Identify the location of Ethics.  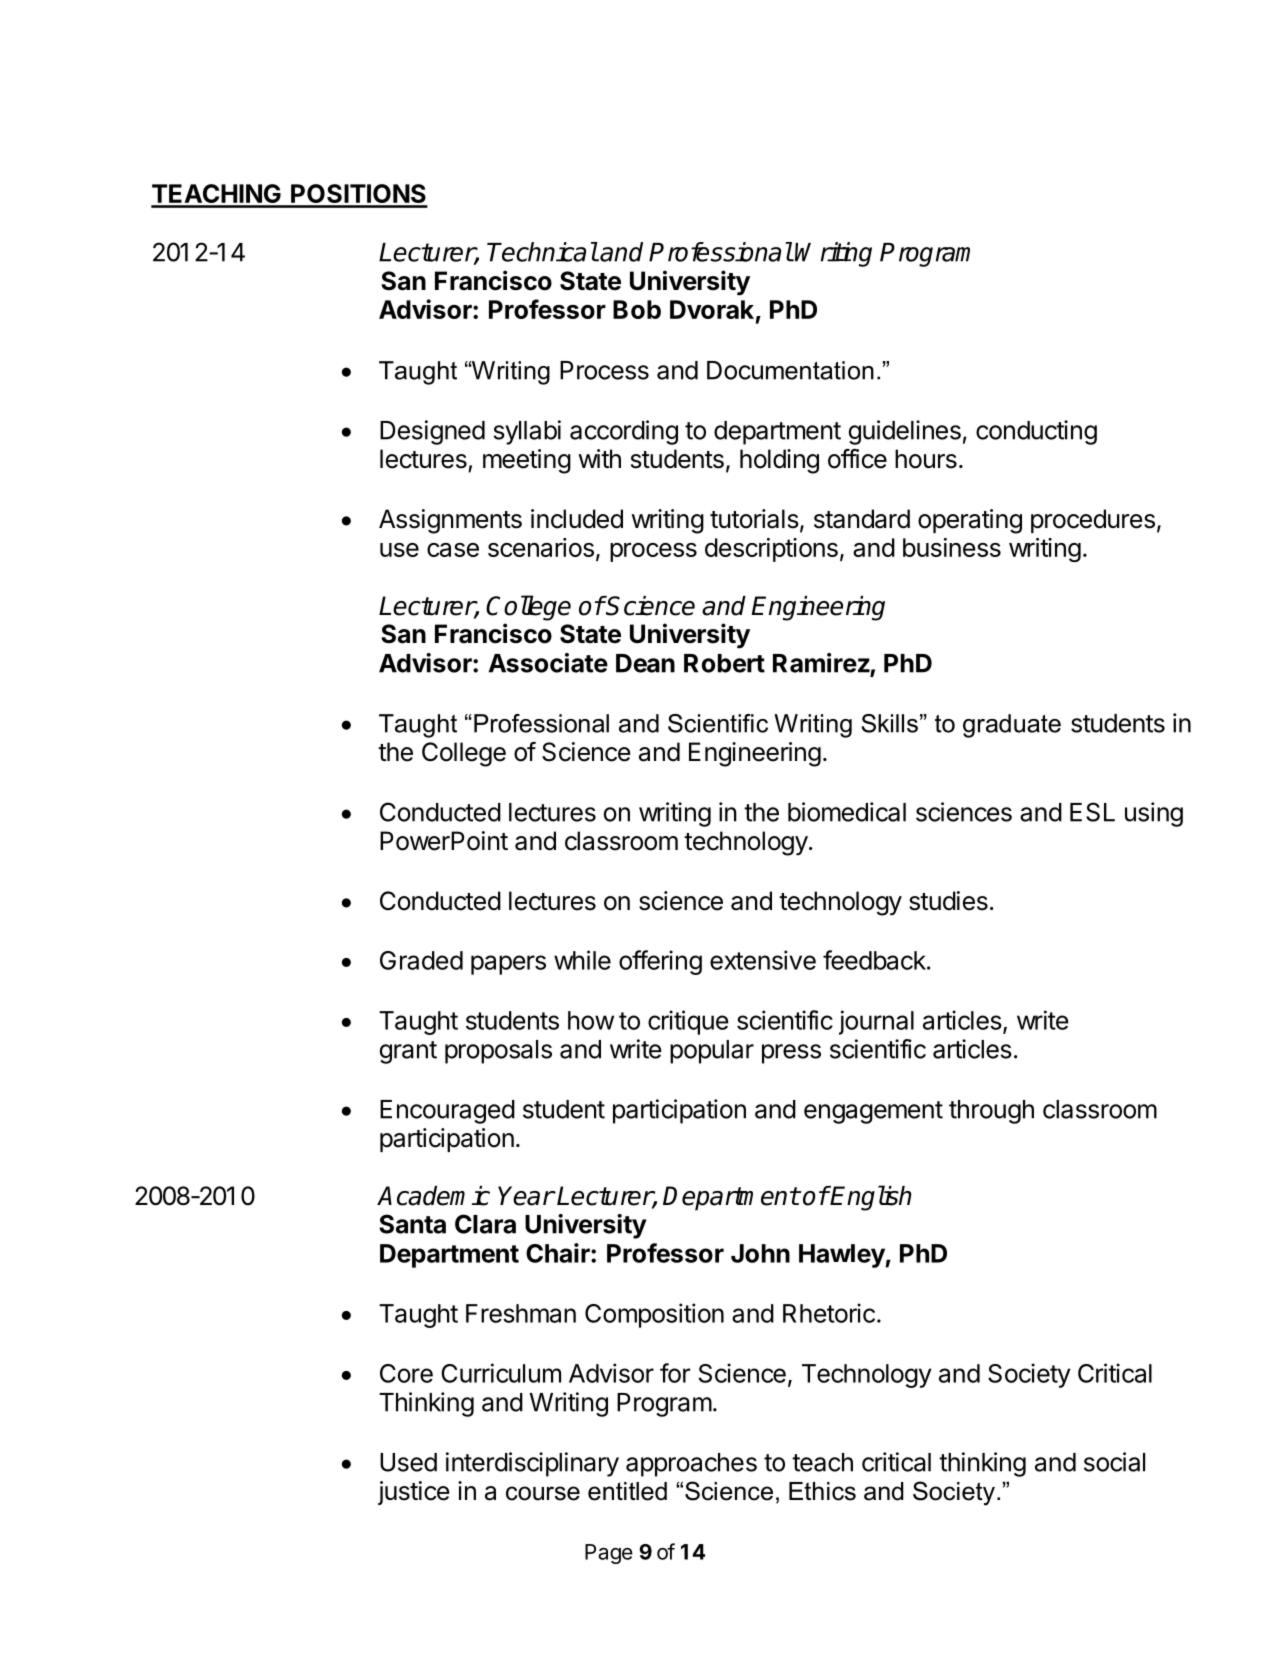
(822, 1491).
